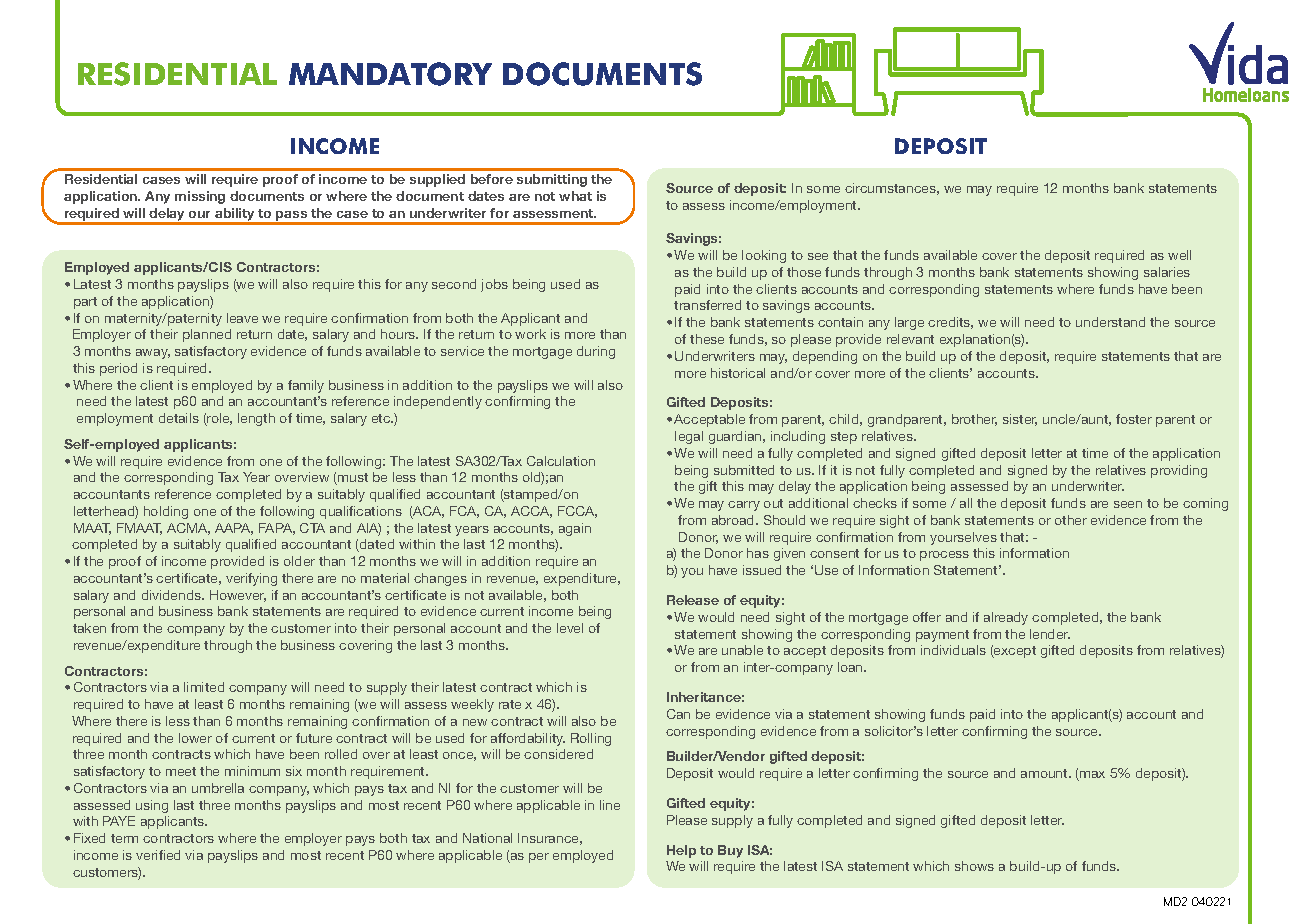  Describe the element at coordinates (492, 179) in the screenshot. I see `before` at that location.
